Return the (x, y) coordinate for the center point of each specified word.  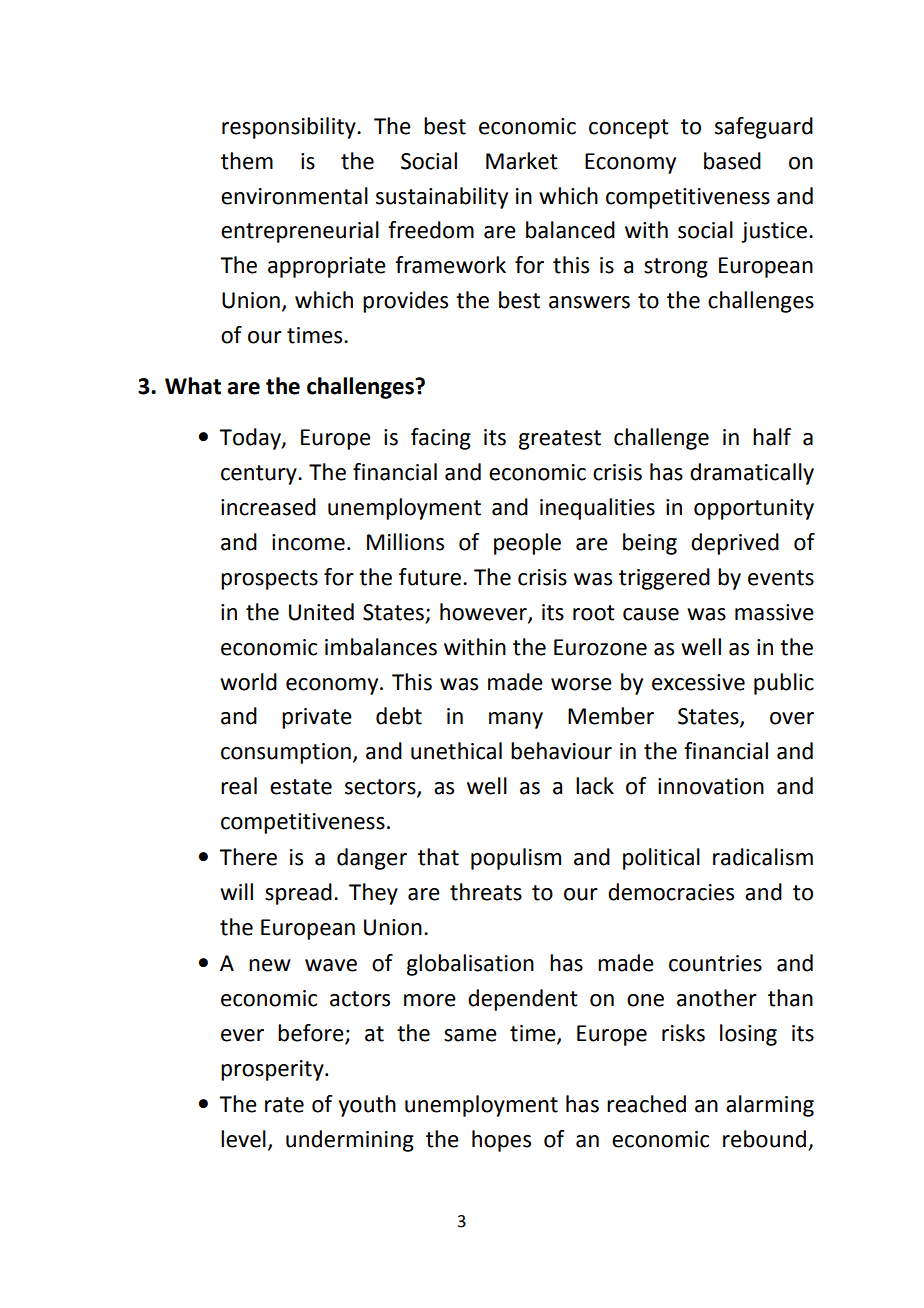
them (247, 161)
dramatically (752, 474)
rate (284, 1105)
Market (522, 161)
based (732, 161)
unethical (456, 751)
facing (441, 439)
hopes (501, 1141)
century (260, 475)
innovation (711, 786)
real (239, 786)
